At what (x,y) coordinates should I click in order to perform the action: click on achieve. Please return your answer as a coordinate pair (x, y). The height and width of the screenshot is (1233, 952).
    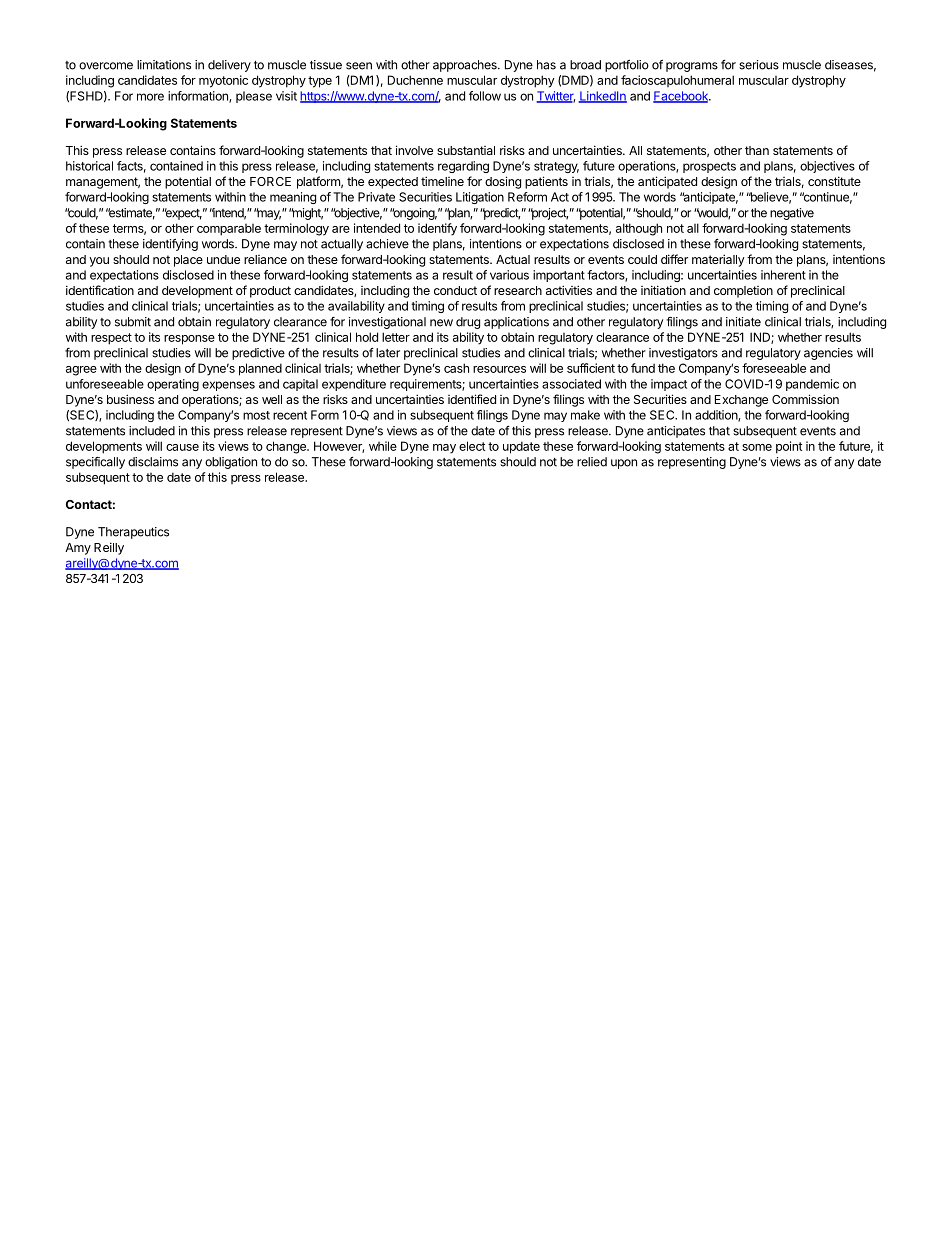
    Looking at the image, I should click on (387, 244).
